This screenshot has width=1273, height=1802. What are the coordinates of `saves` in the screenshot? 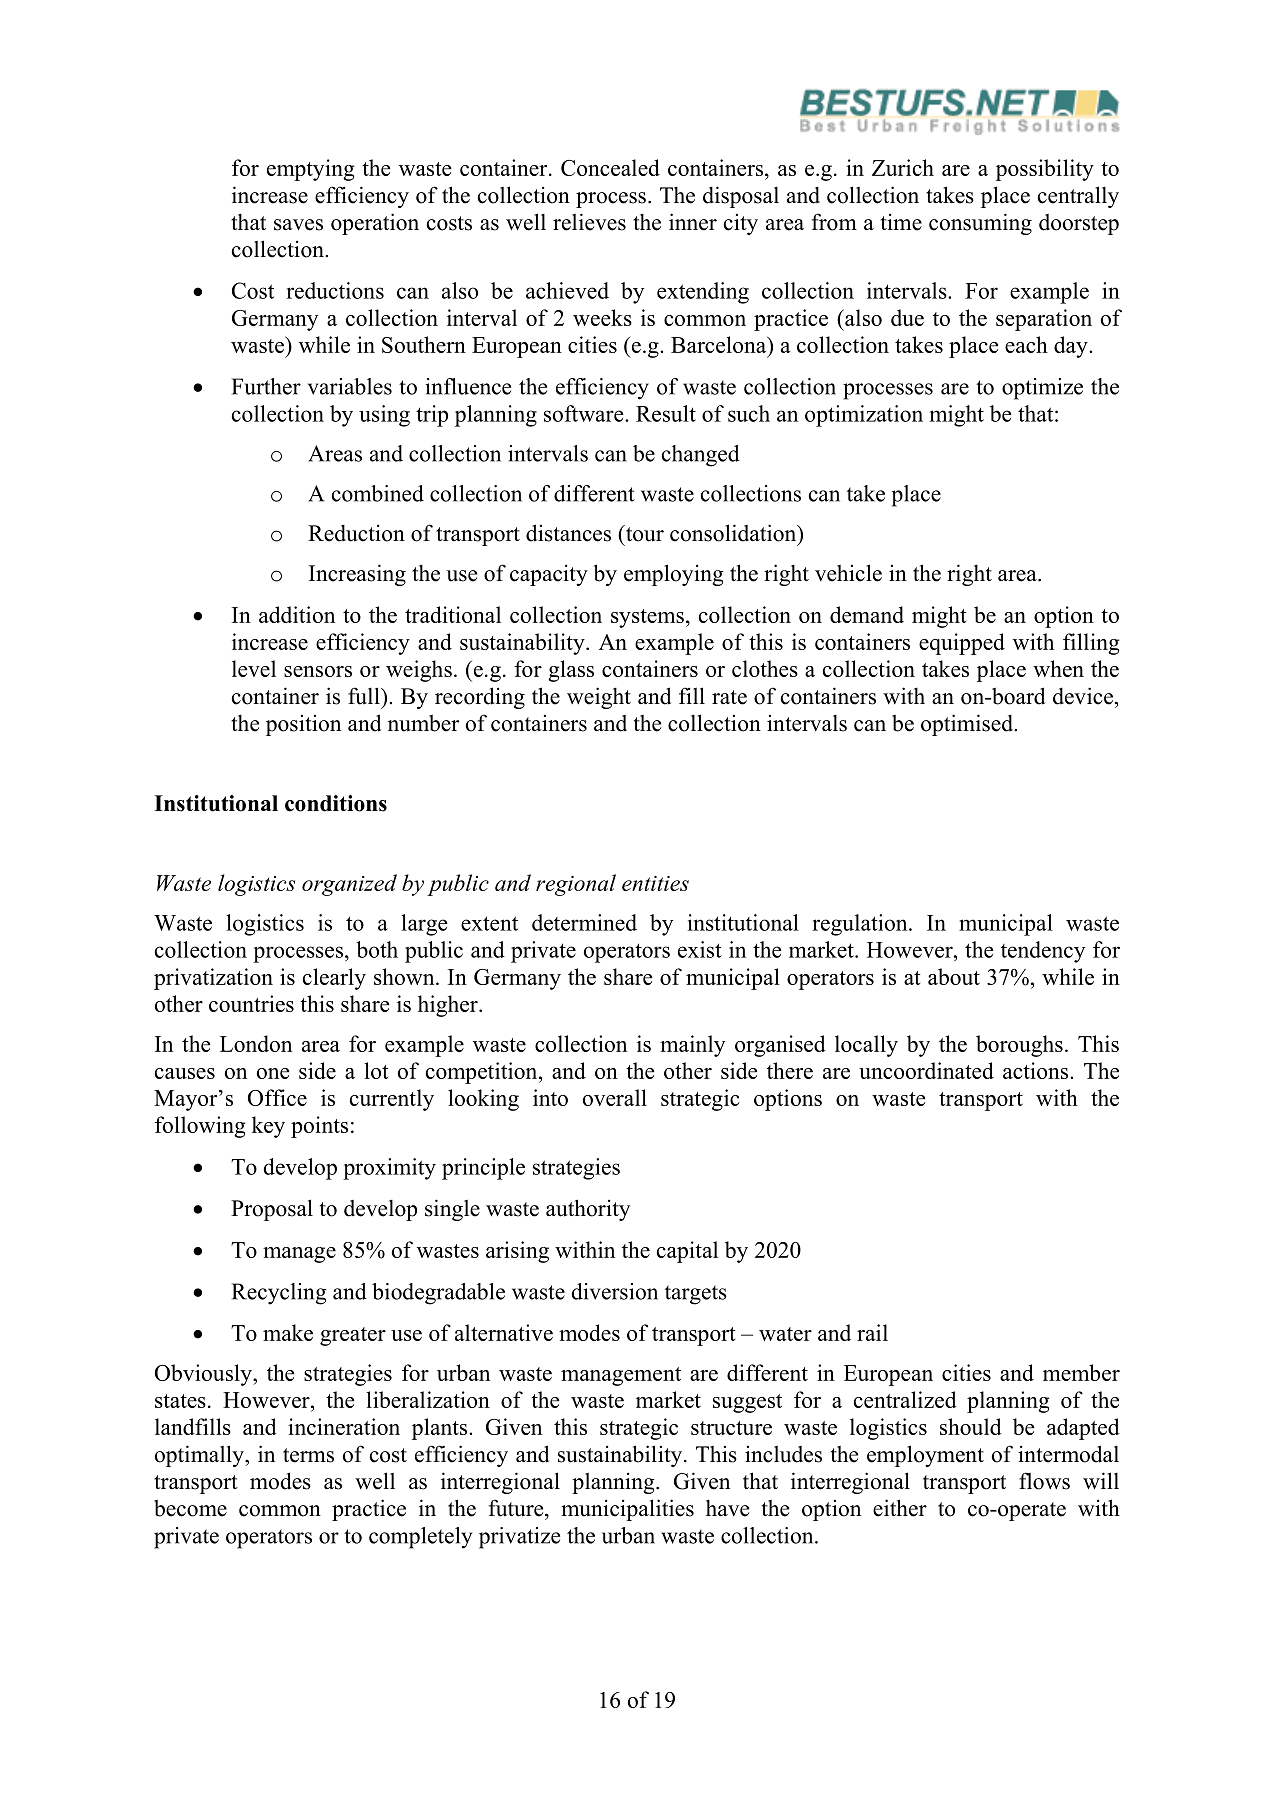 It's located at (298, 225).
